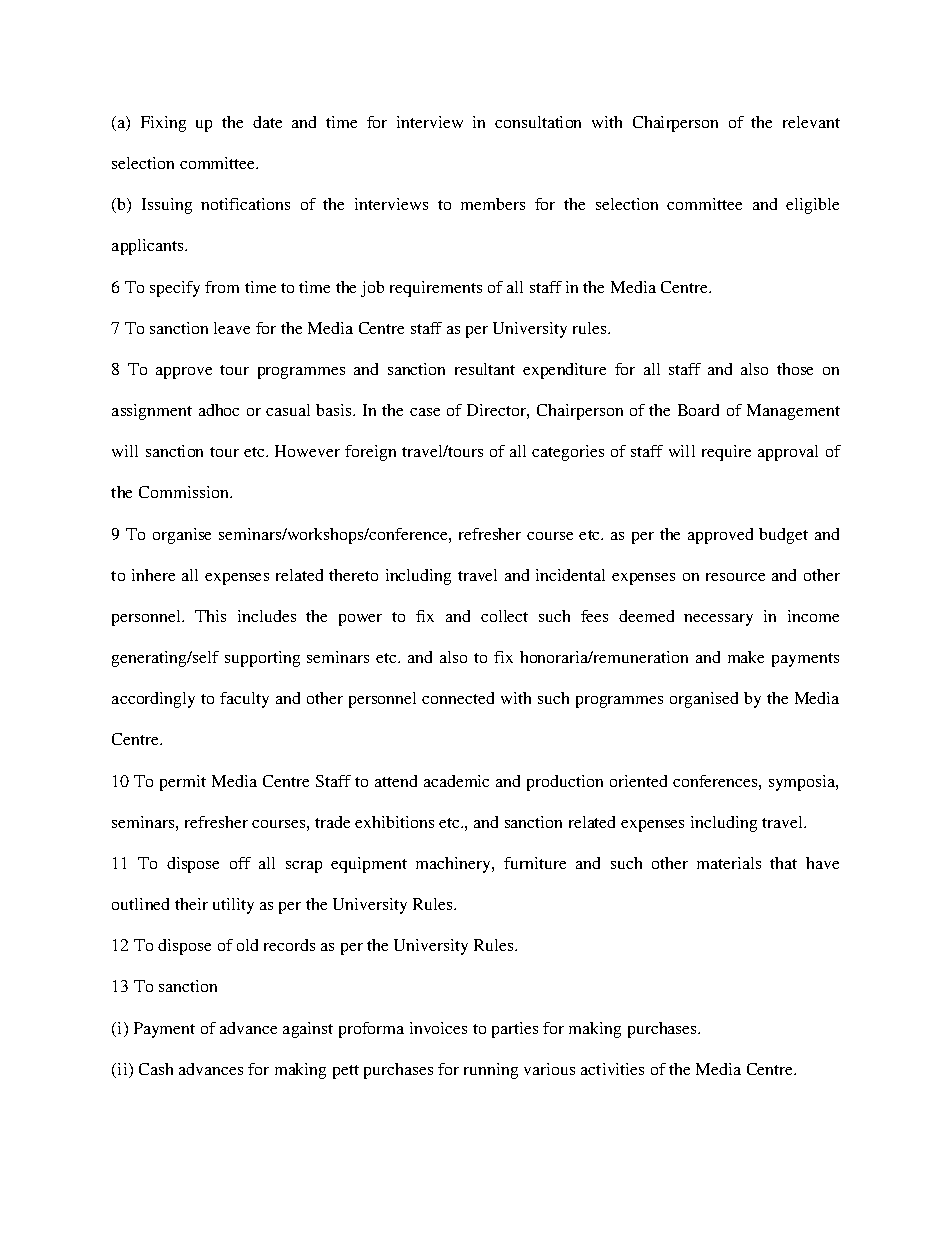 This screenshot has height=1233, width=952. I want to click on parties, so click(515, 1030).
